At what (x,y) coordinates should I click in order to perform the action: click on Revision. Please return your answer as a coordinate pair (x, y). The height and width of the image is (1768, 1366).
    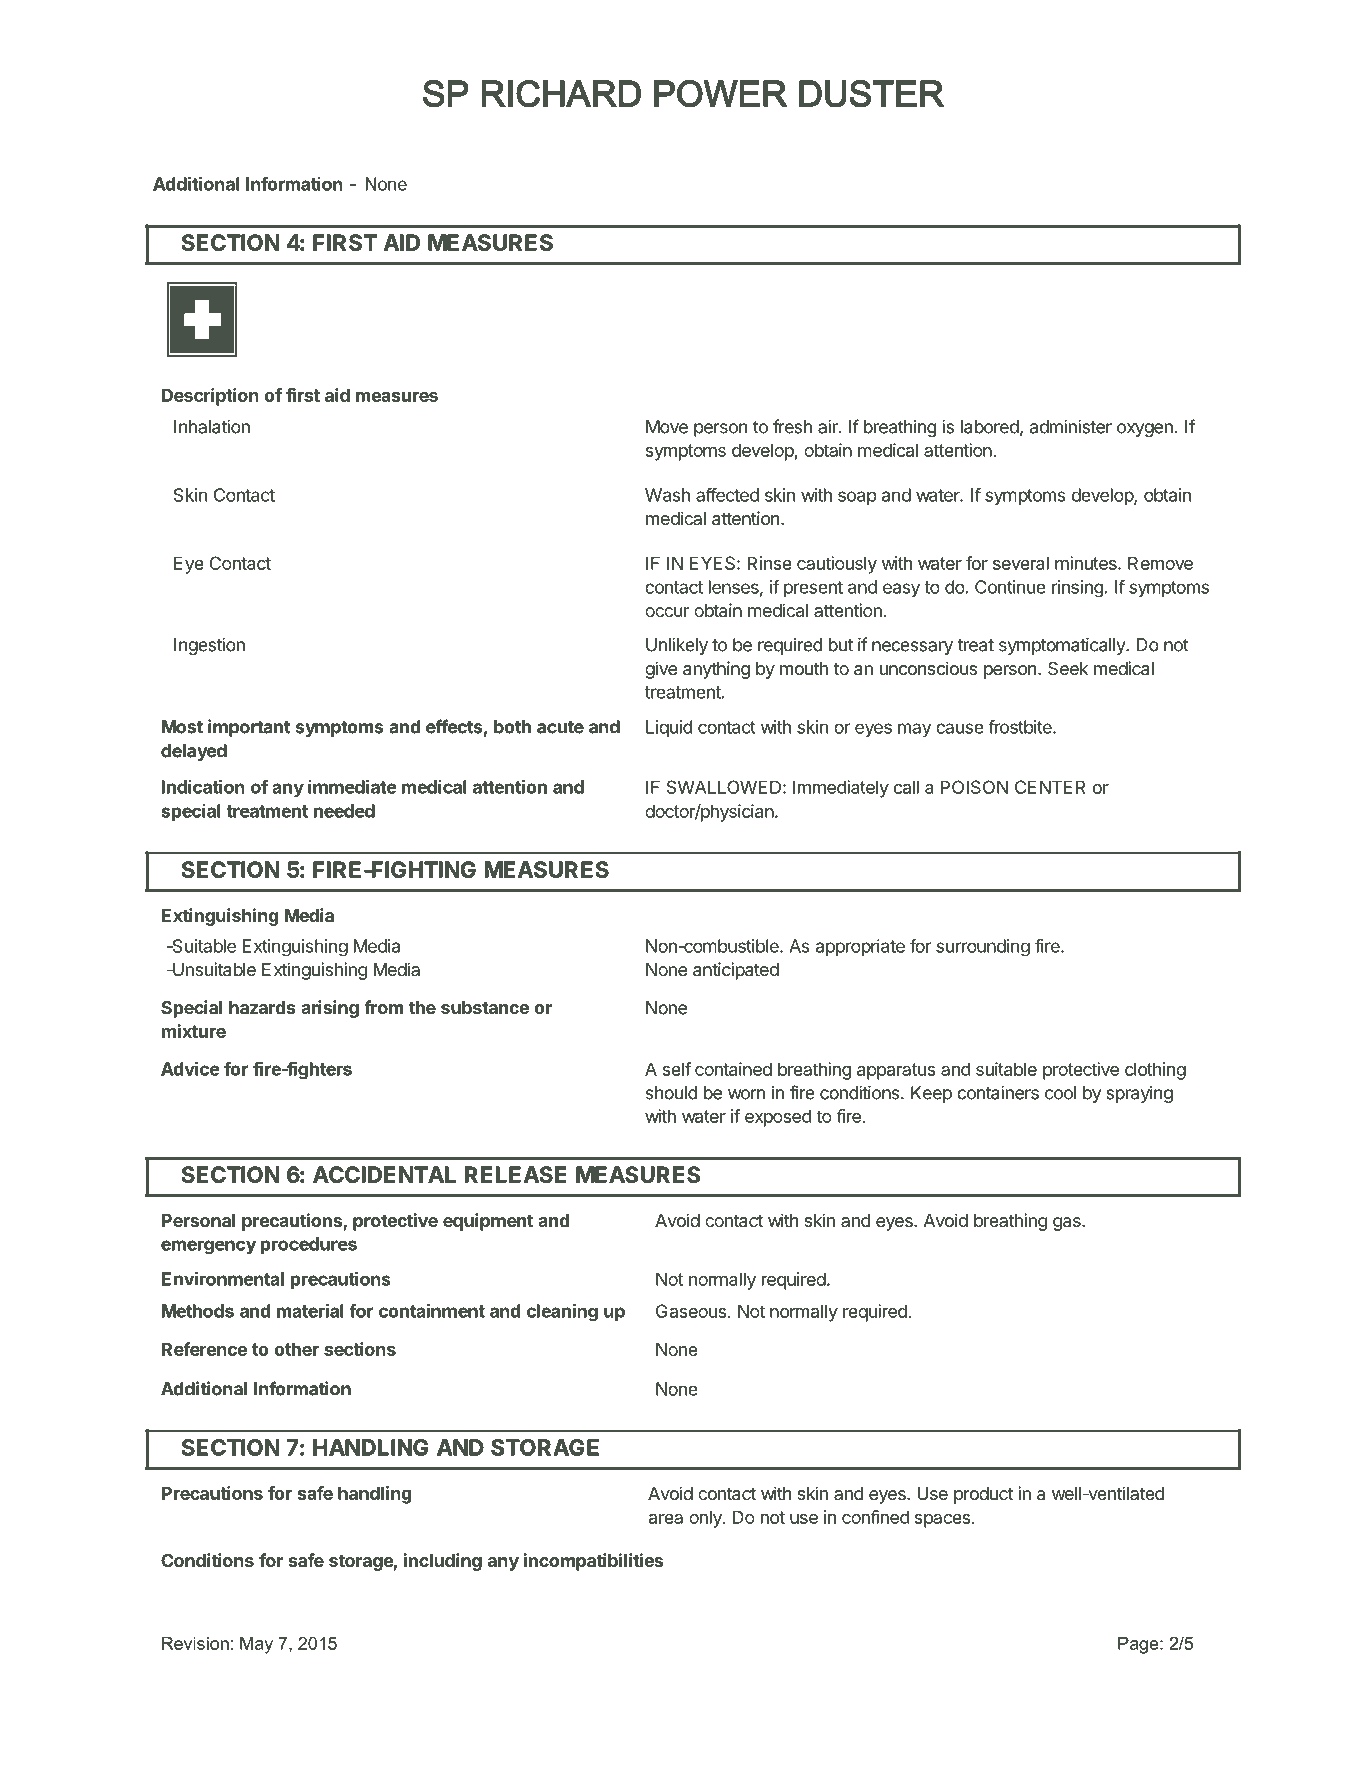
    Looking at the image, I should click on (195, 1643).
